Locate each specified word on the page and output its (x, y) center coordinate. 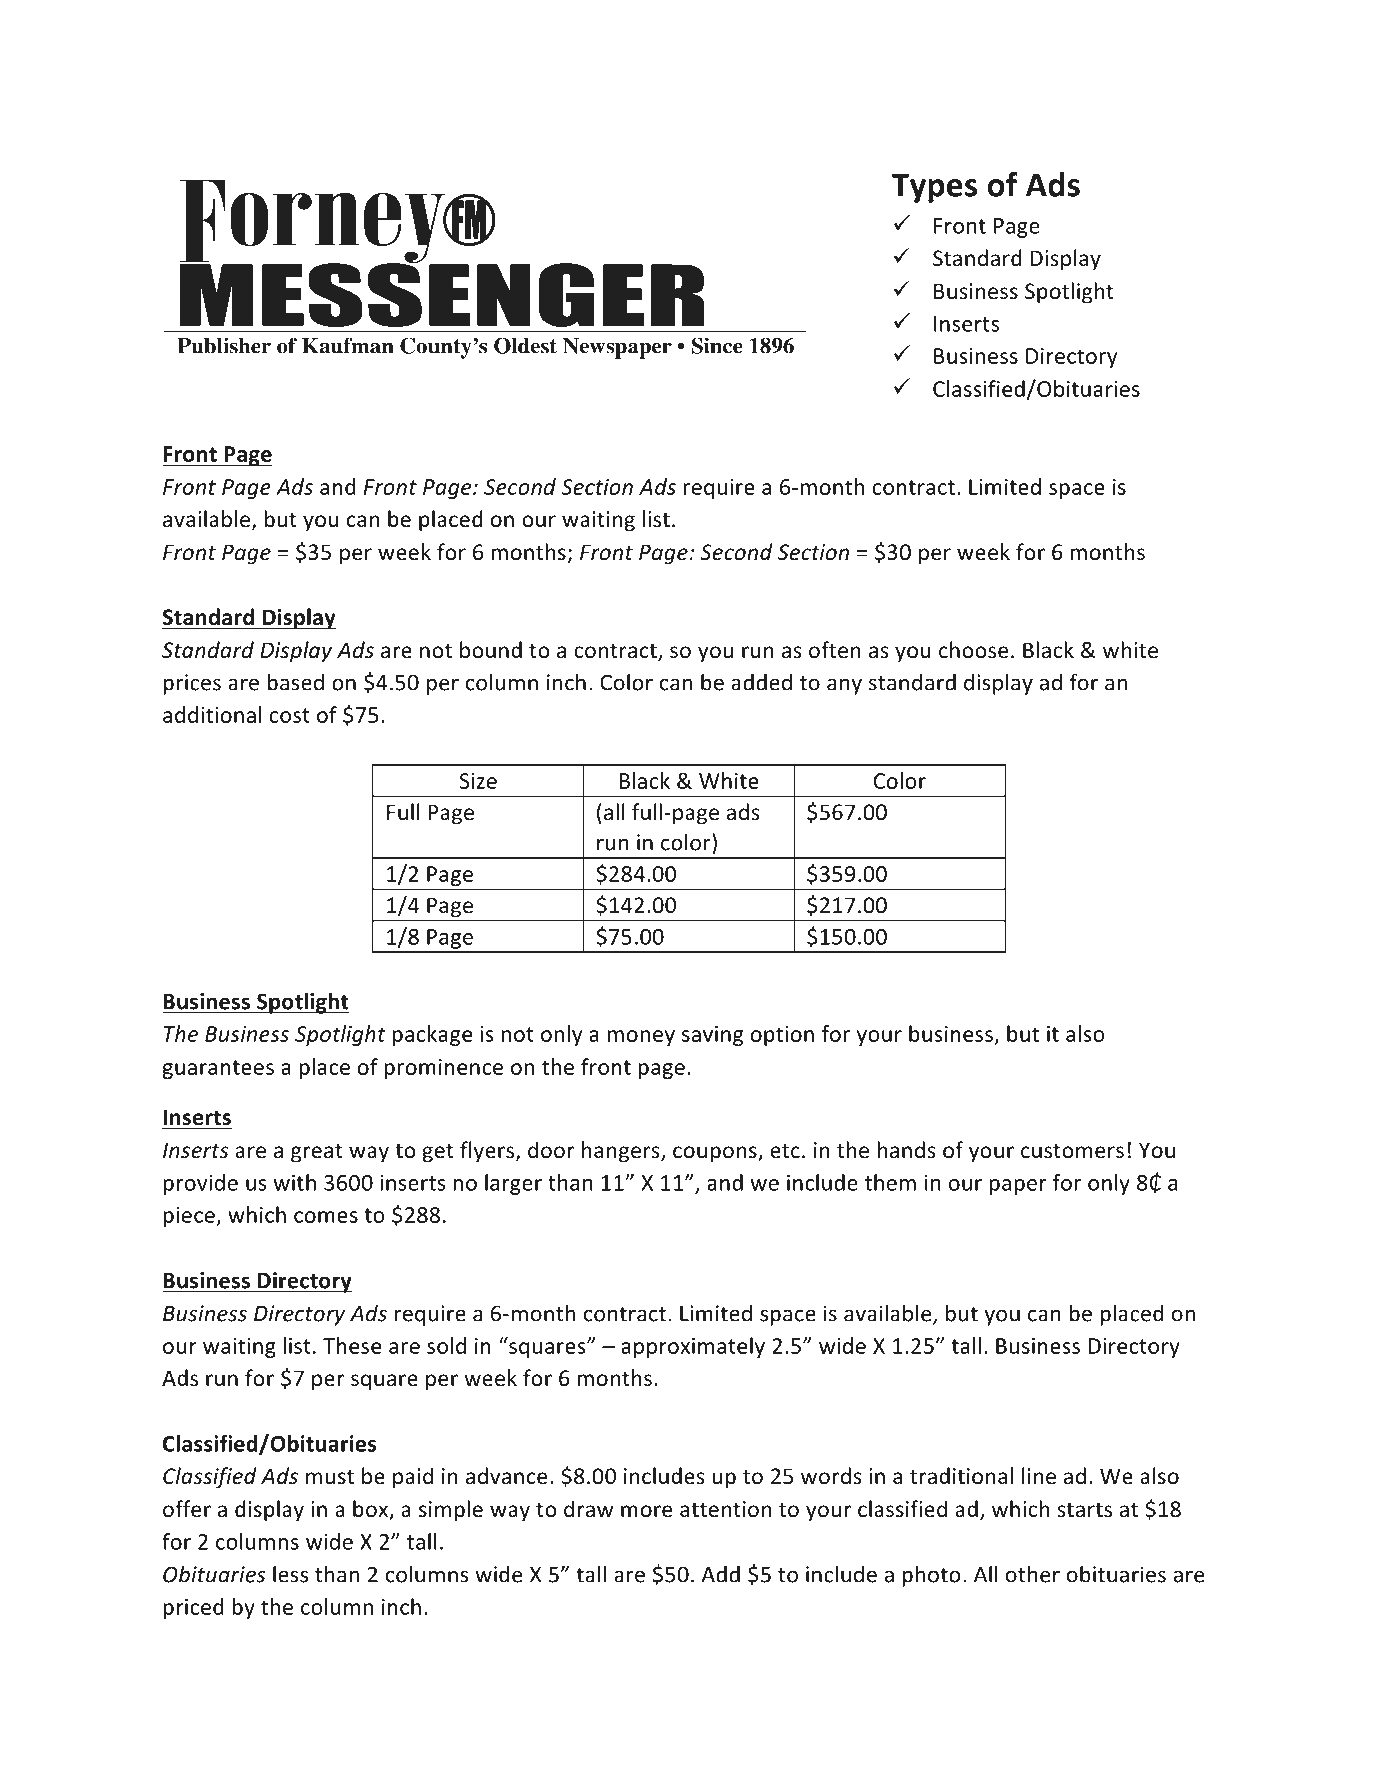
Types (936, 188)
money (641, 1038)
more (646, 1511)
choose (973, 650)
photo (932, 1576)
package (432, 1035)
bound (491, 650)
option (782, 1036)
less (290, 1574)
